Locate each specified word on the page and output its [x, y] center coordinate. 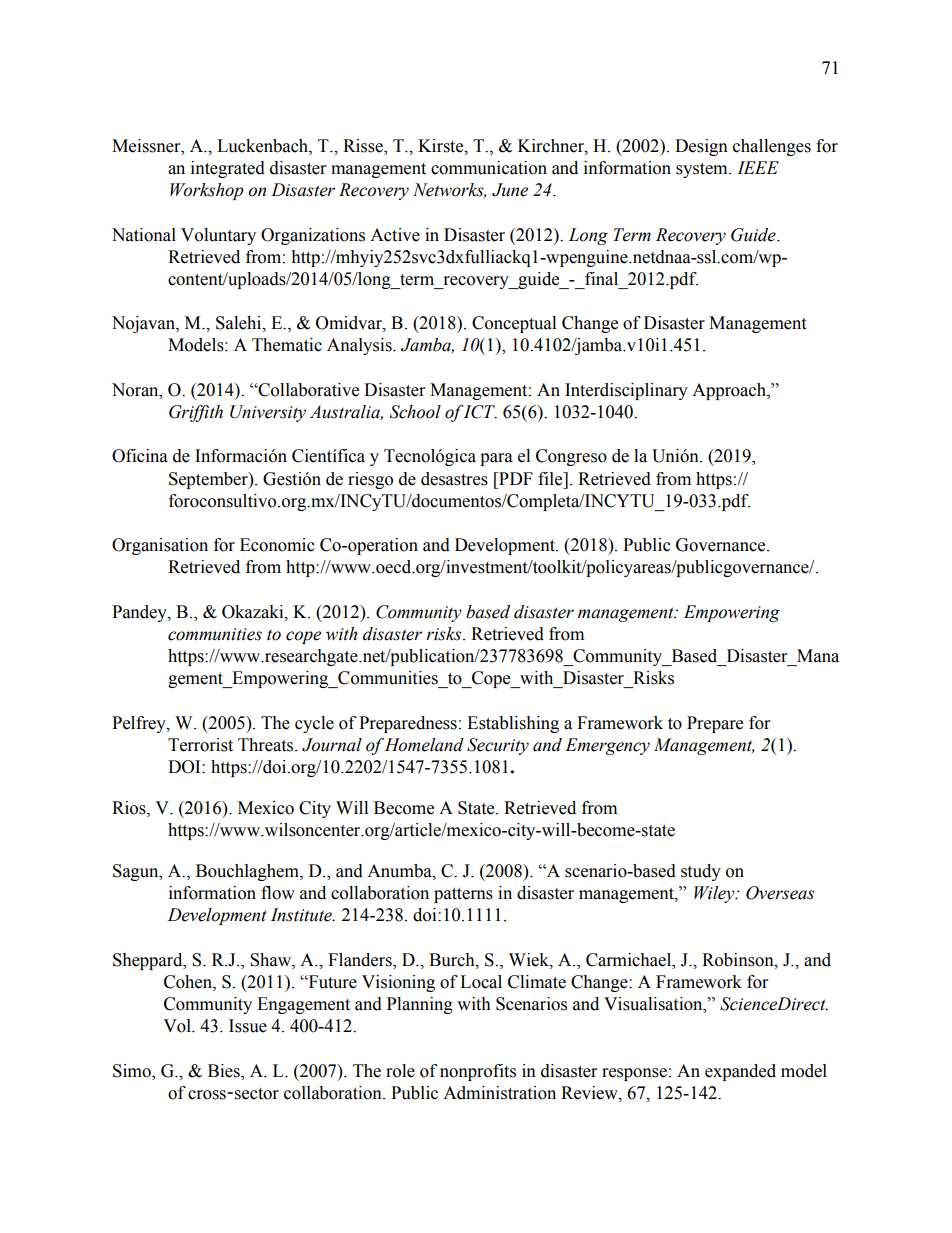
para [496, 459]
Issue [248, 1026]
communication [489, 168]
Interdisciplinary [626, 391]
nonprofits [478, 1072]
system [703, 170]
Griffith [196, 413]
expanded [740, 1072]
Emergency [607, 746]
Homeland [424, 745]
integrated [228, 169]
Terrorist [200, 745]
